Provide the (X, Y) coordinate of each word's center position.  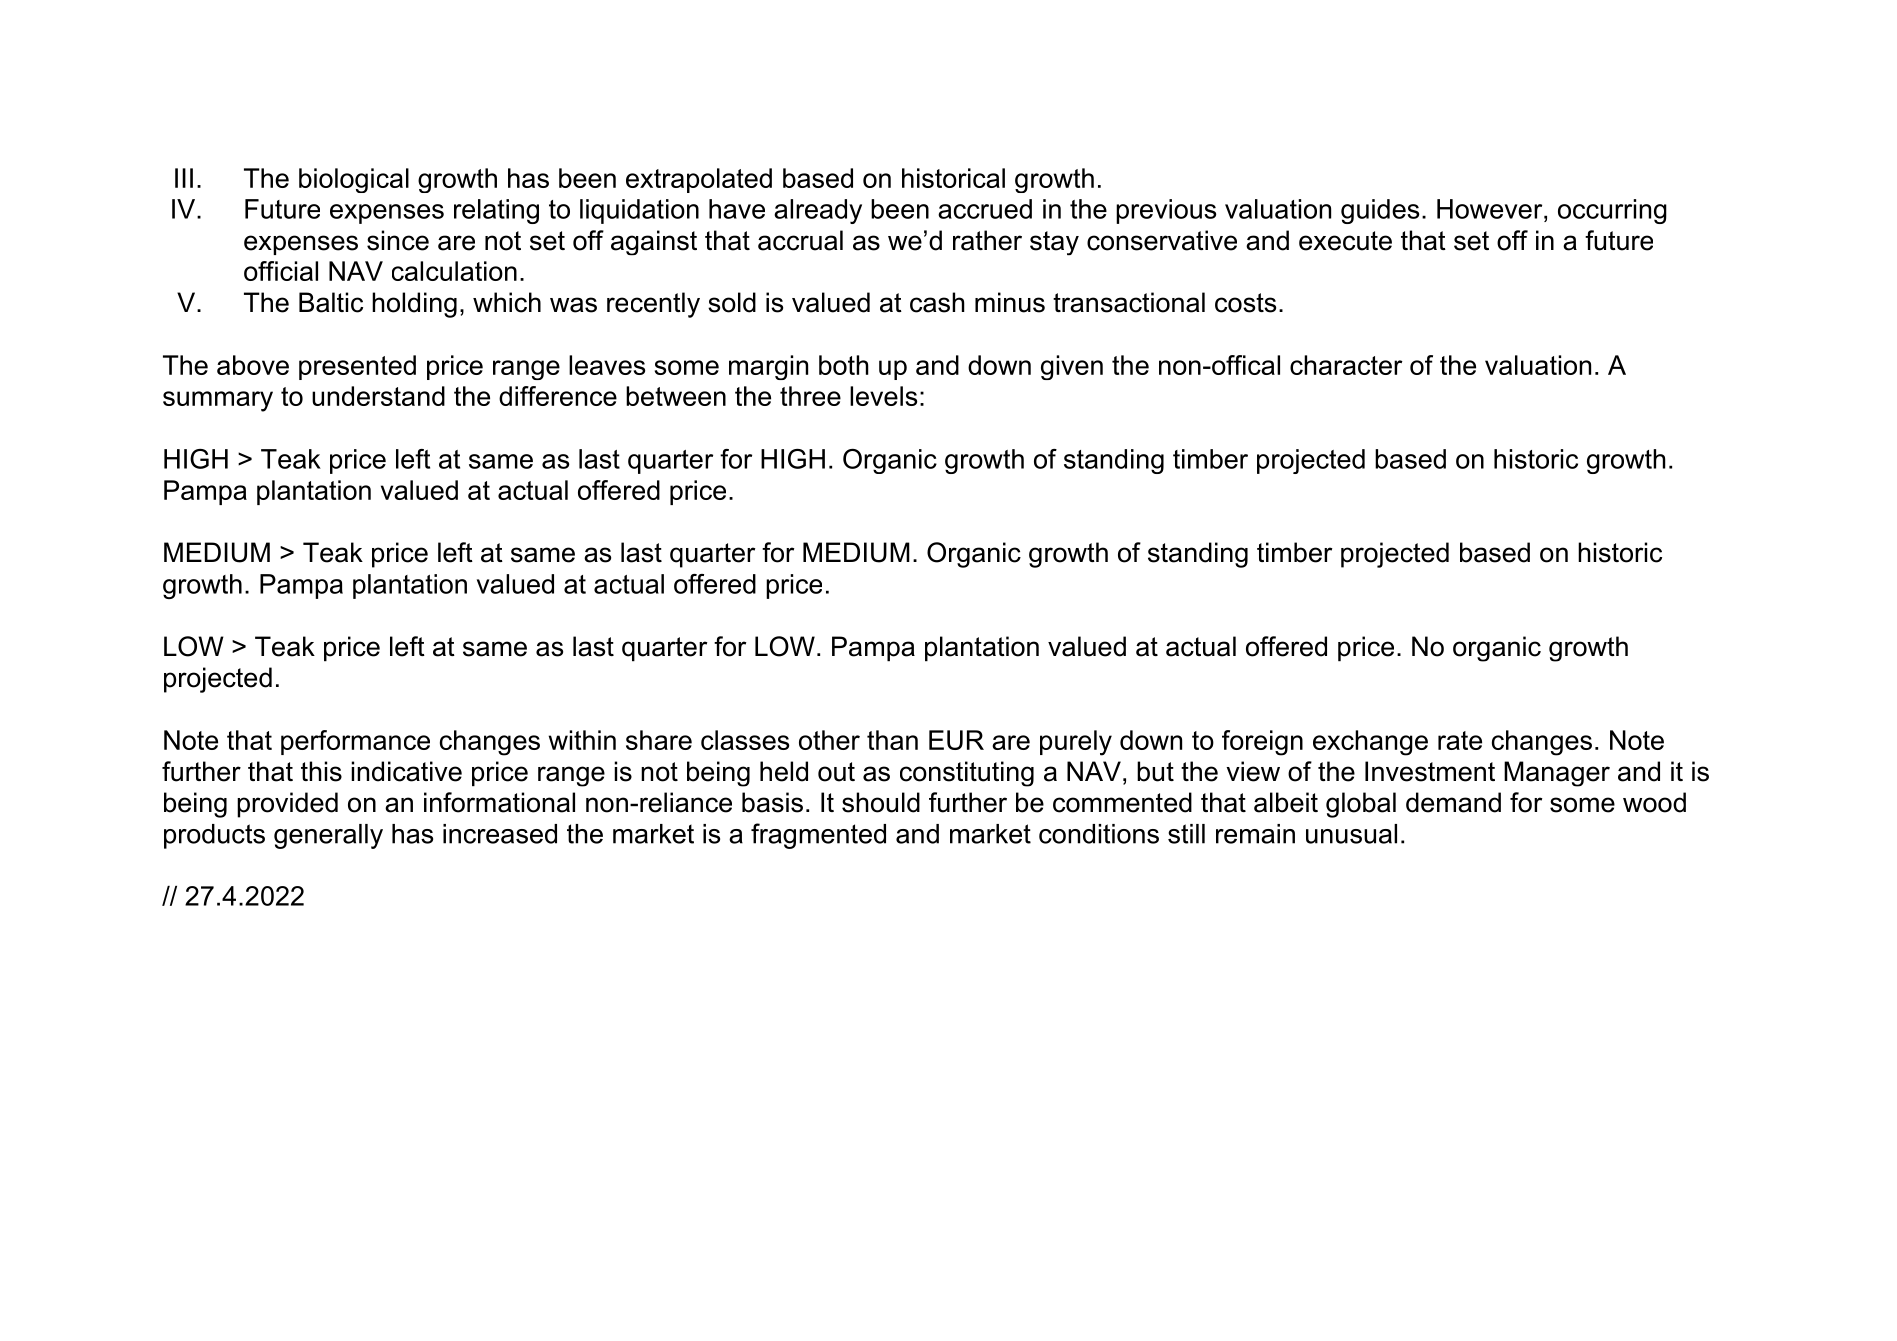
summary (218, 401)
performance (355, 742)
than (892, 740)
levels (883, 396)
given (1072, 367)
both (844, 365)
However (1491, 209)
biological (354, 180)
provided (287, 805)
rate (1460, 740)
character (1346, 365)
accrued (985, 209)
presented (357, 367)
